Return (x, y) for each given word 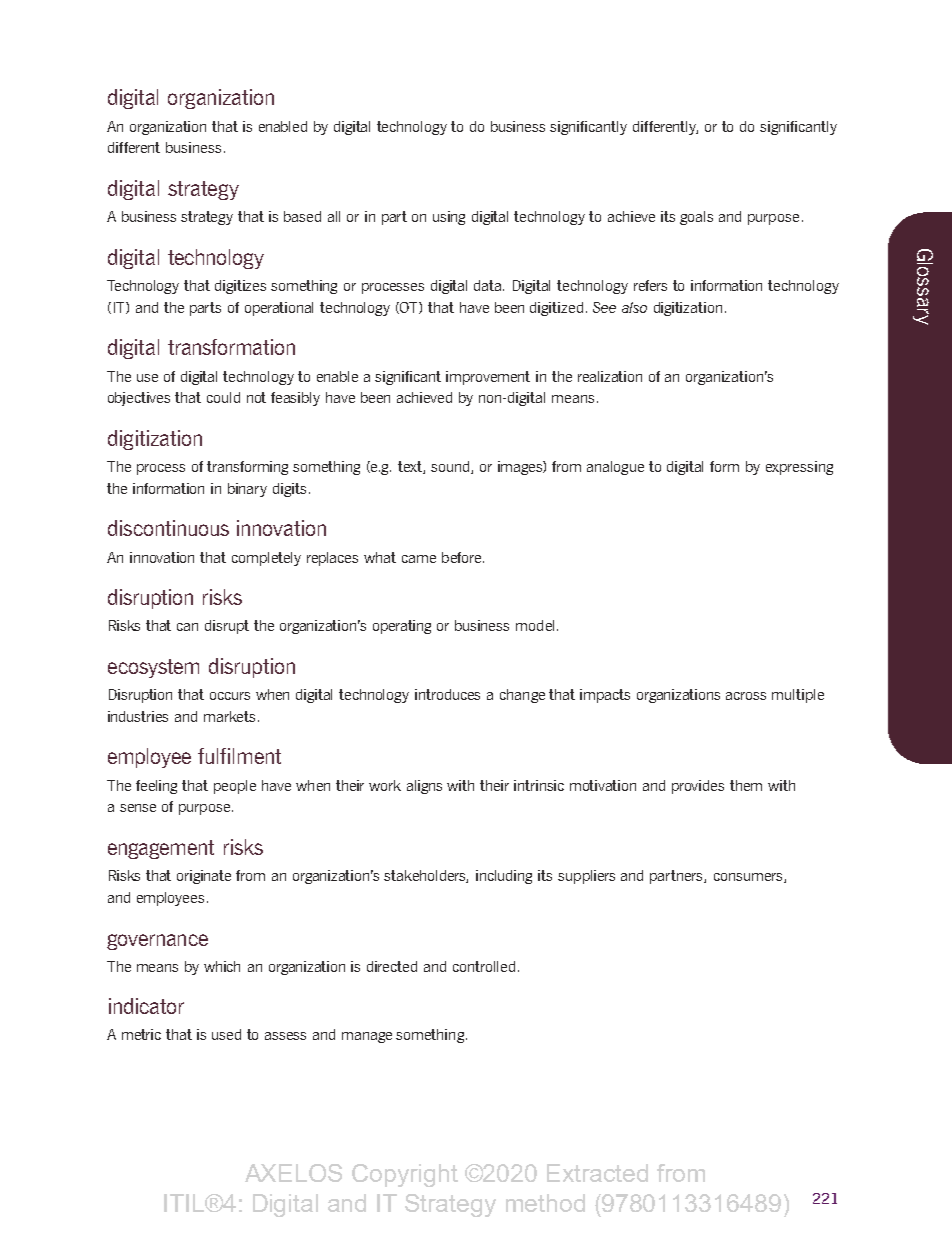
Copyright (405, 1175)
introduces (447, 694)
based (302, 216)
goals (696, 218)
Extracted (597, 1173)
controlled (484, 966)
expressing (799, 468)
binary (247, 490)
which (222, 966)
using (449, 218)
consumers (749, 878)
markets (229, 716)
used (226, 1034)
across (746, 696)
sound (451, 467)
